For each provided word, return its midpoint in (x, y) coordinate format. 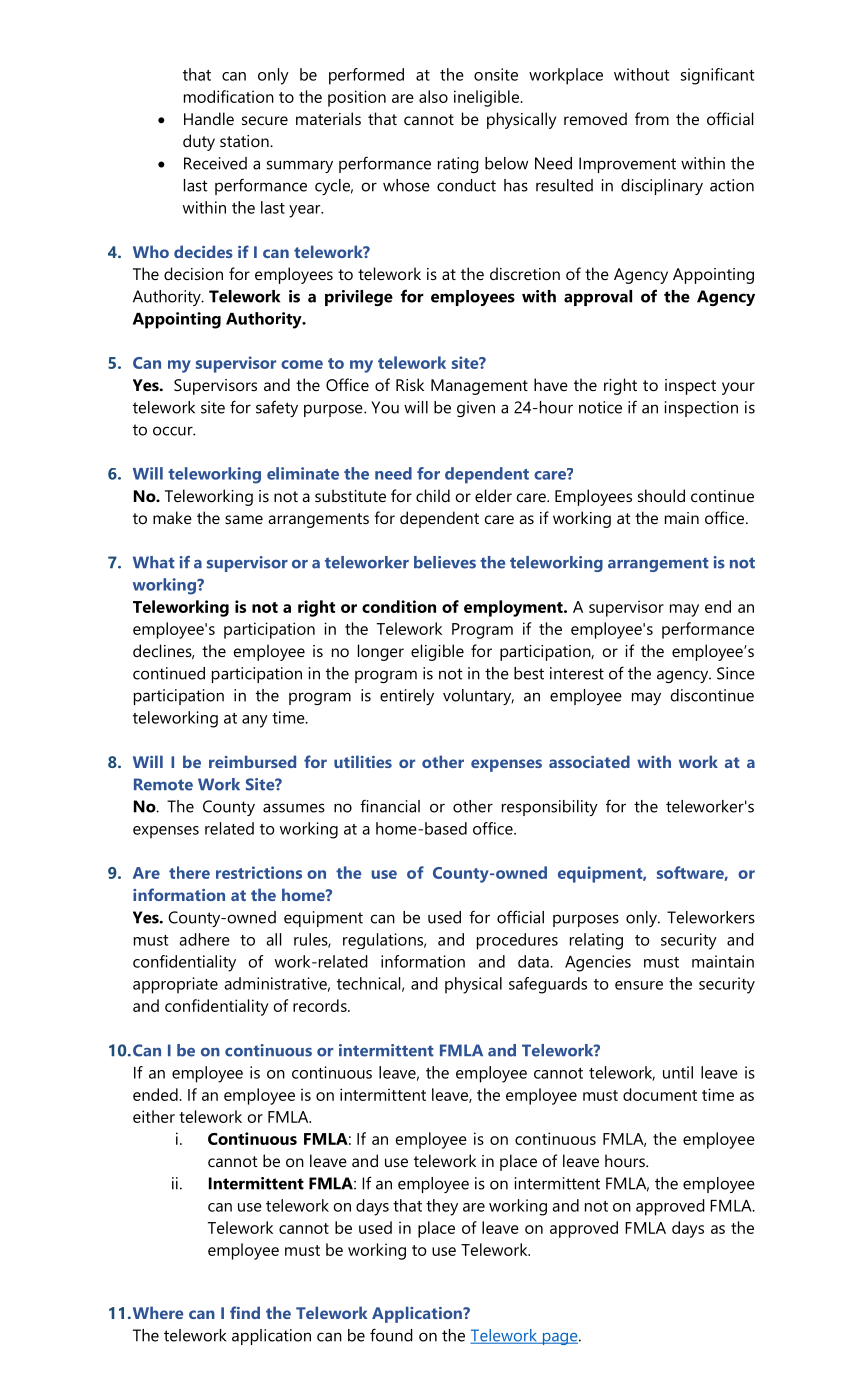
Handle (209, 118)
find (245, 1312)
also (433, 96)
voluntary (478, 697)
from (652, 118)
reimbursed (252, 761)
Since (736, 673)
